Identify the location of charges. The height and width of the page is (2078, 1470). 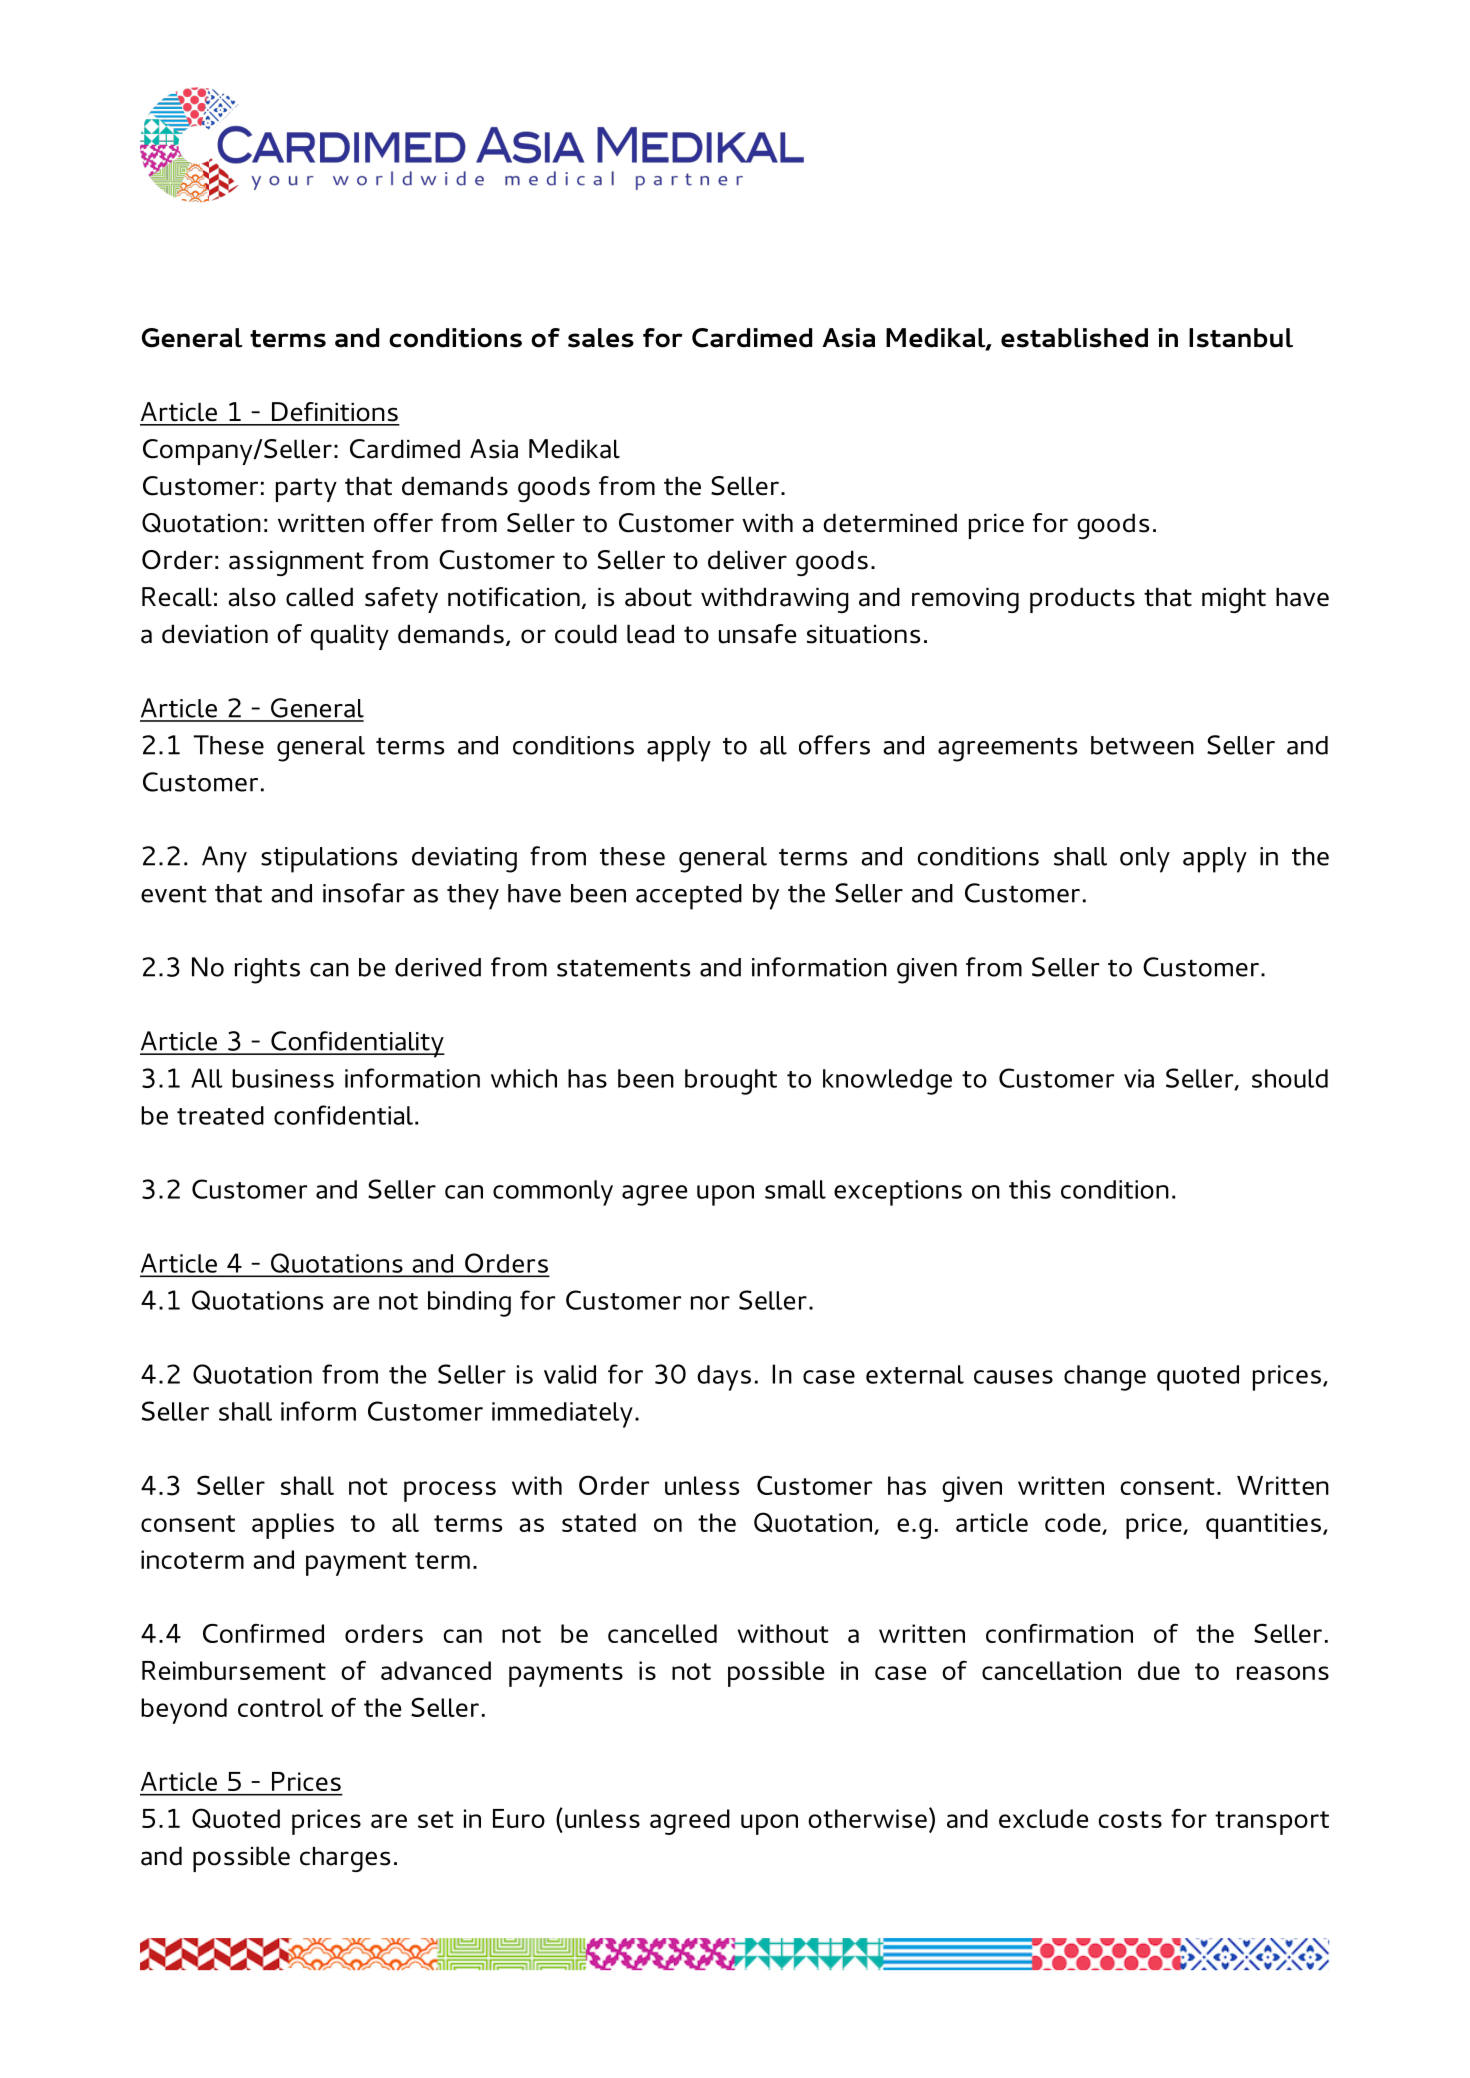
(345, 1859).
